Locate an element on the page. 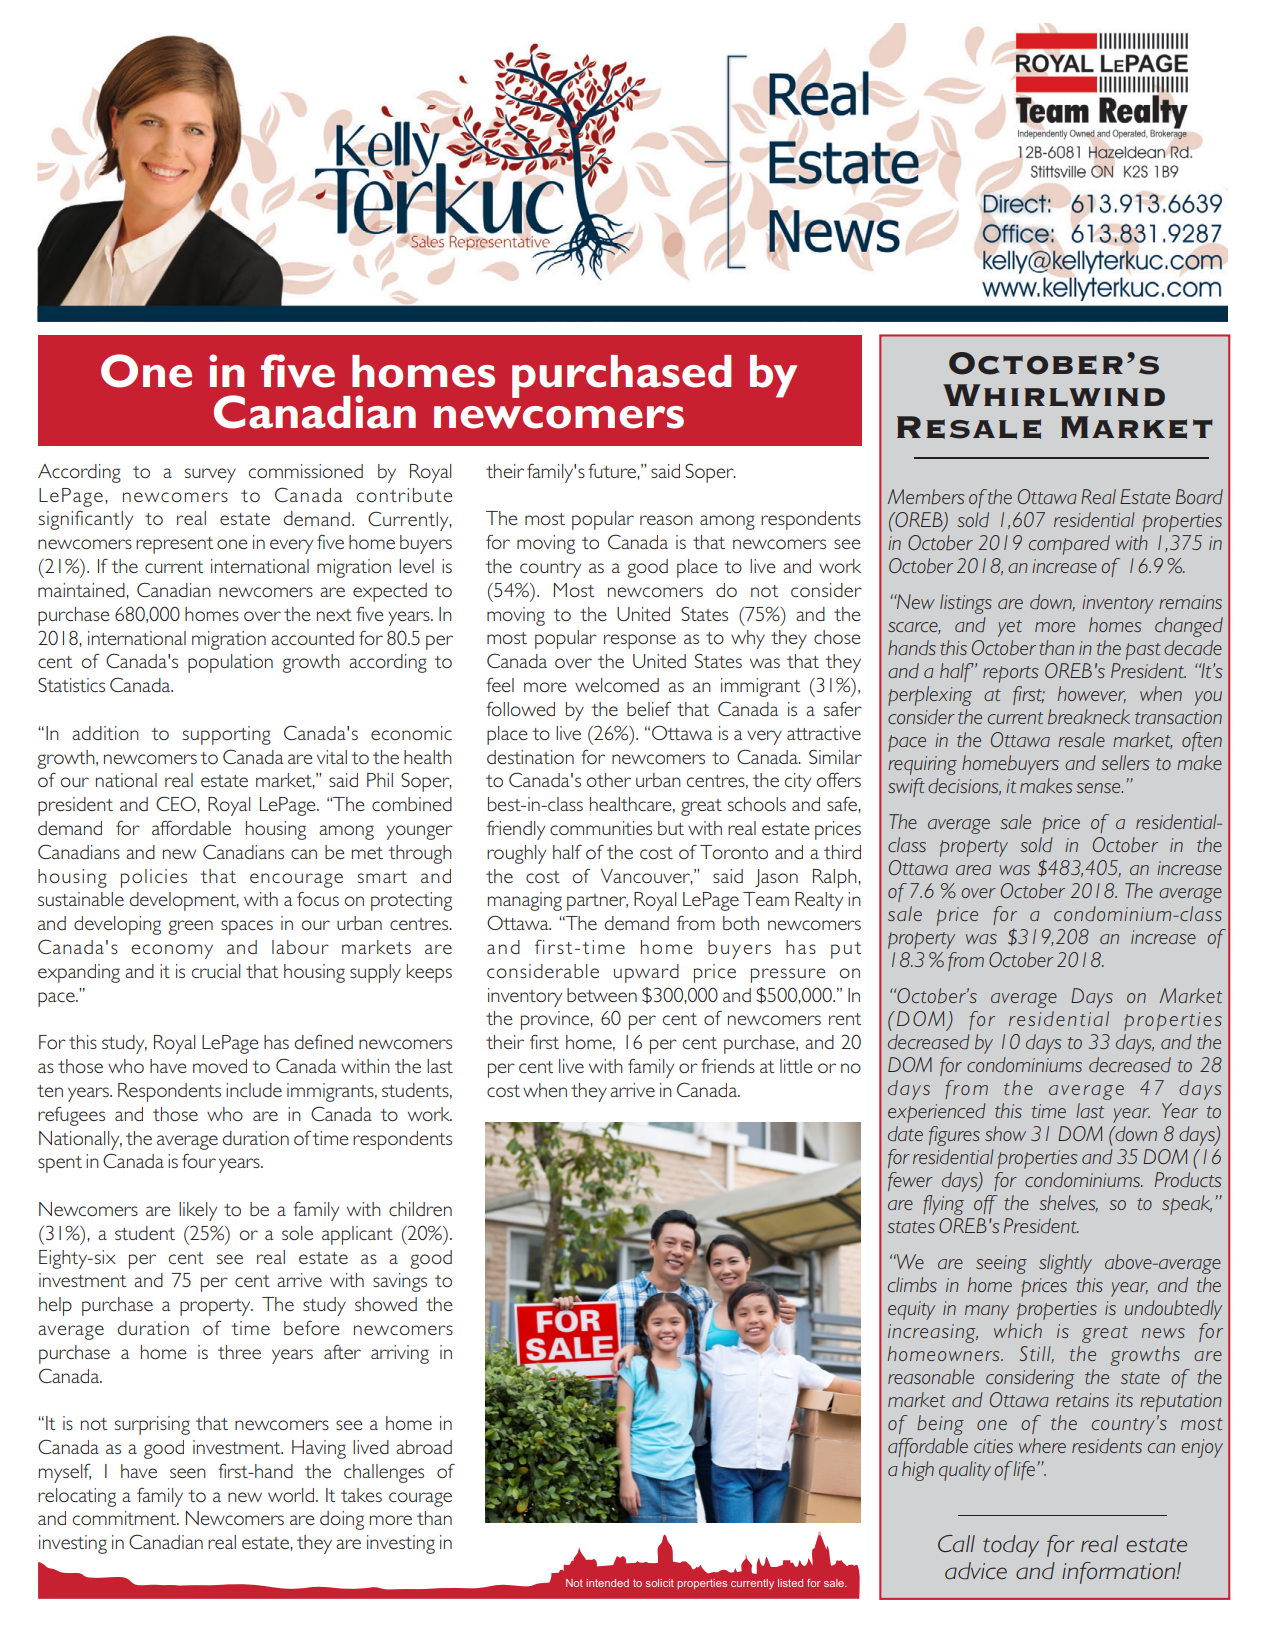 The width and height of the image is (1264, 1635). crucial is located at coordinates (216, 971).
